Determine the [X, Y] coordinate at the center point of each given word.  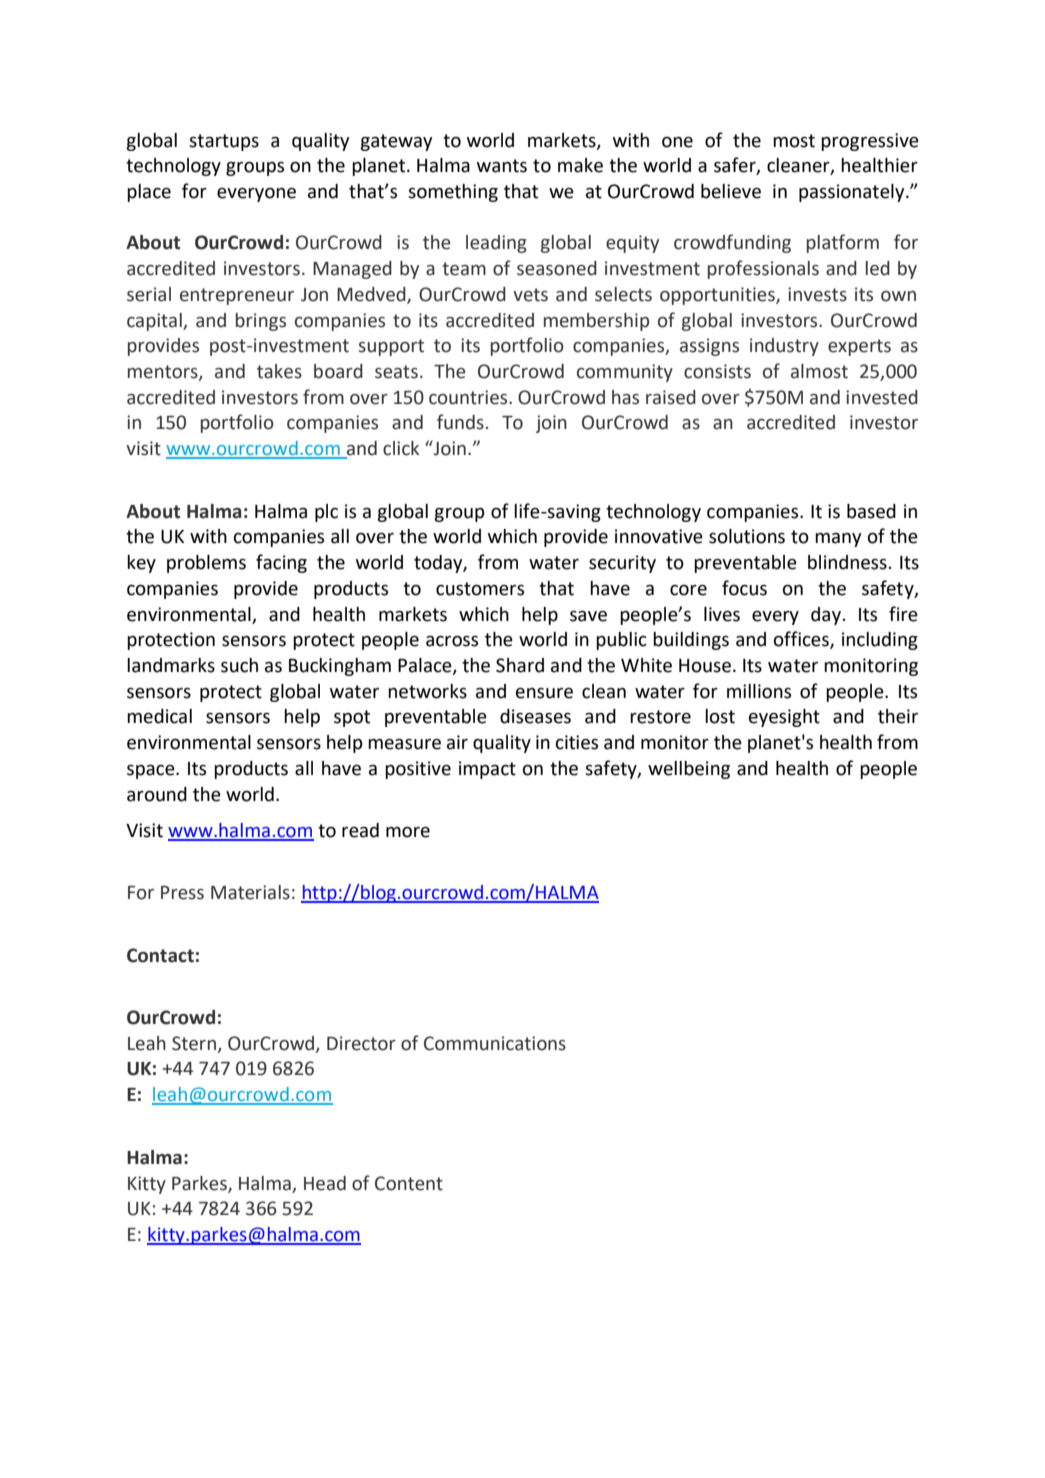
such [239, 665]
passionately [853, 193]
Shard [520, 665]
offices [802, 640]
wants [502, 166]
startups [224, 142]
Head [325, 1183]
